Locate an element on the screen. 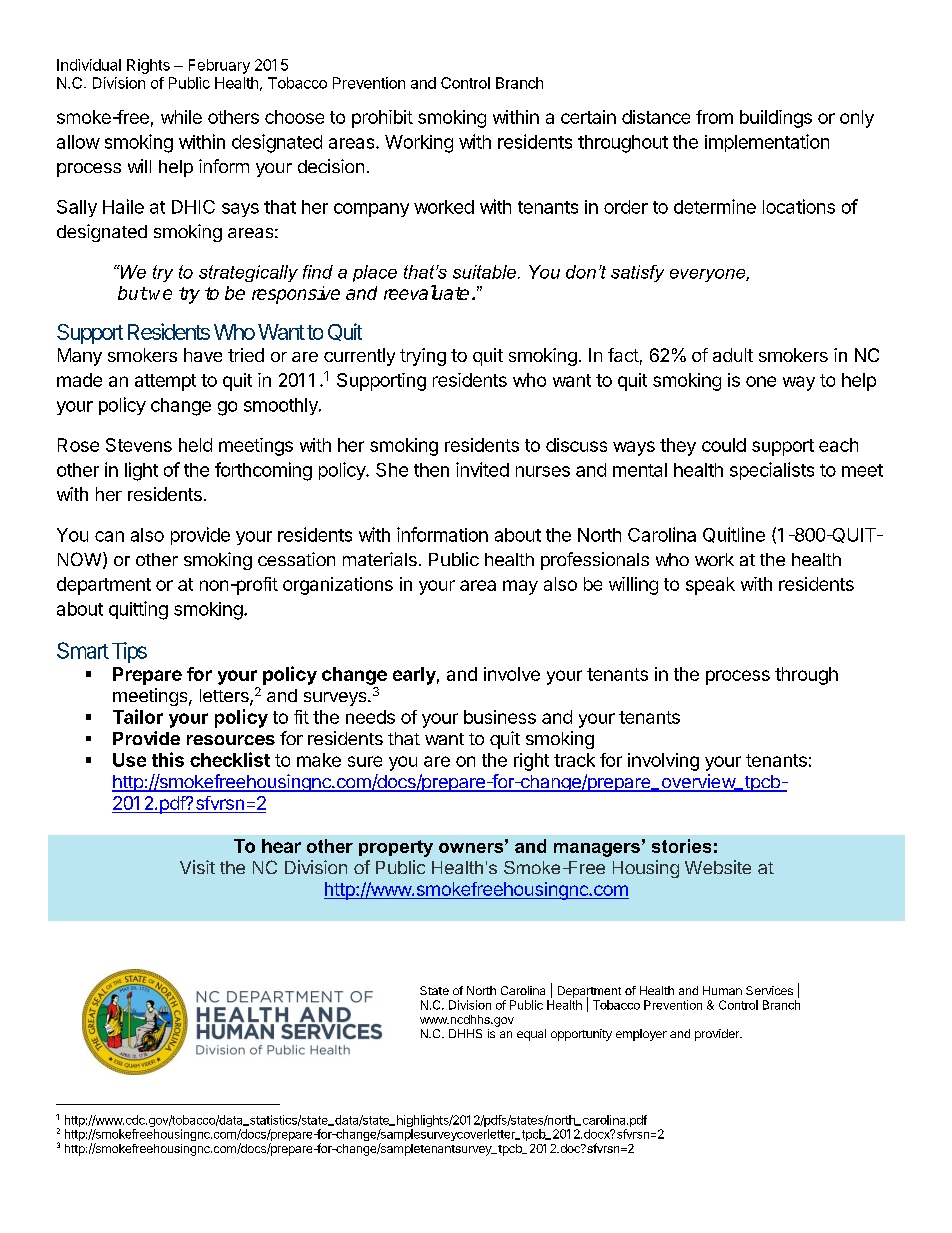  prohibit is located at coordinates (382, 119).
